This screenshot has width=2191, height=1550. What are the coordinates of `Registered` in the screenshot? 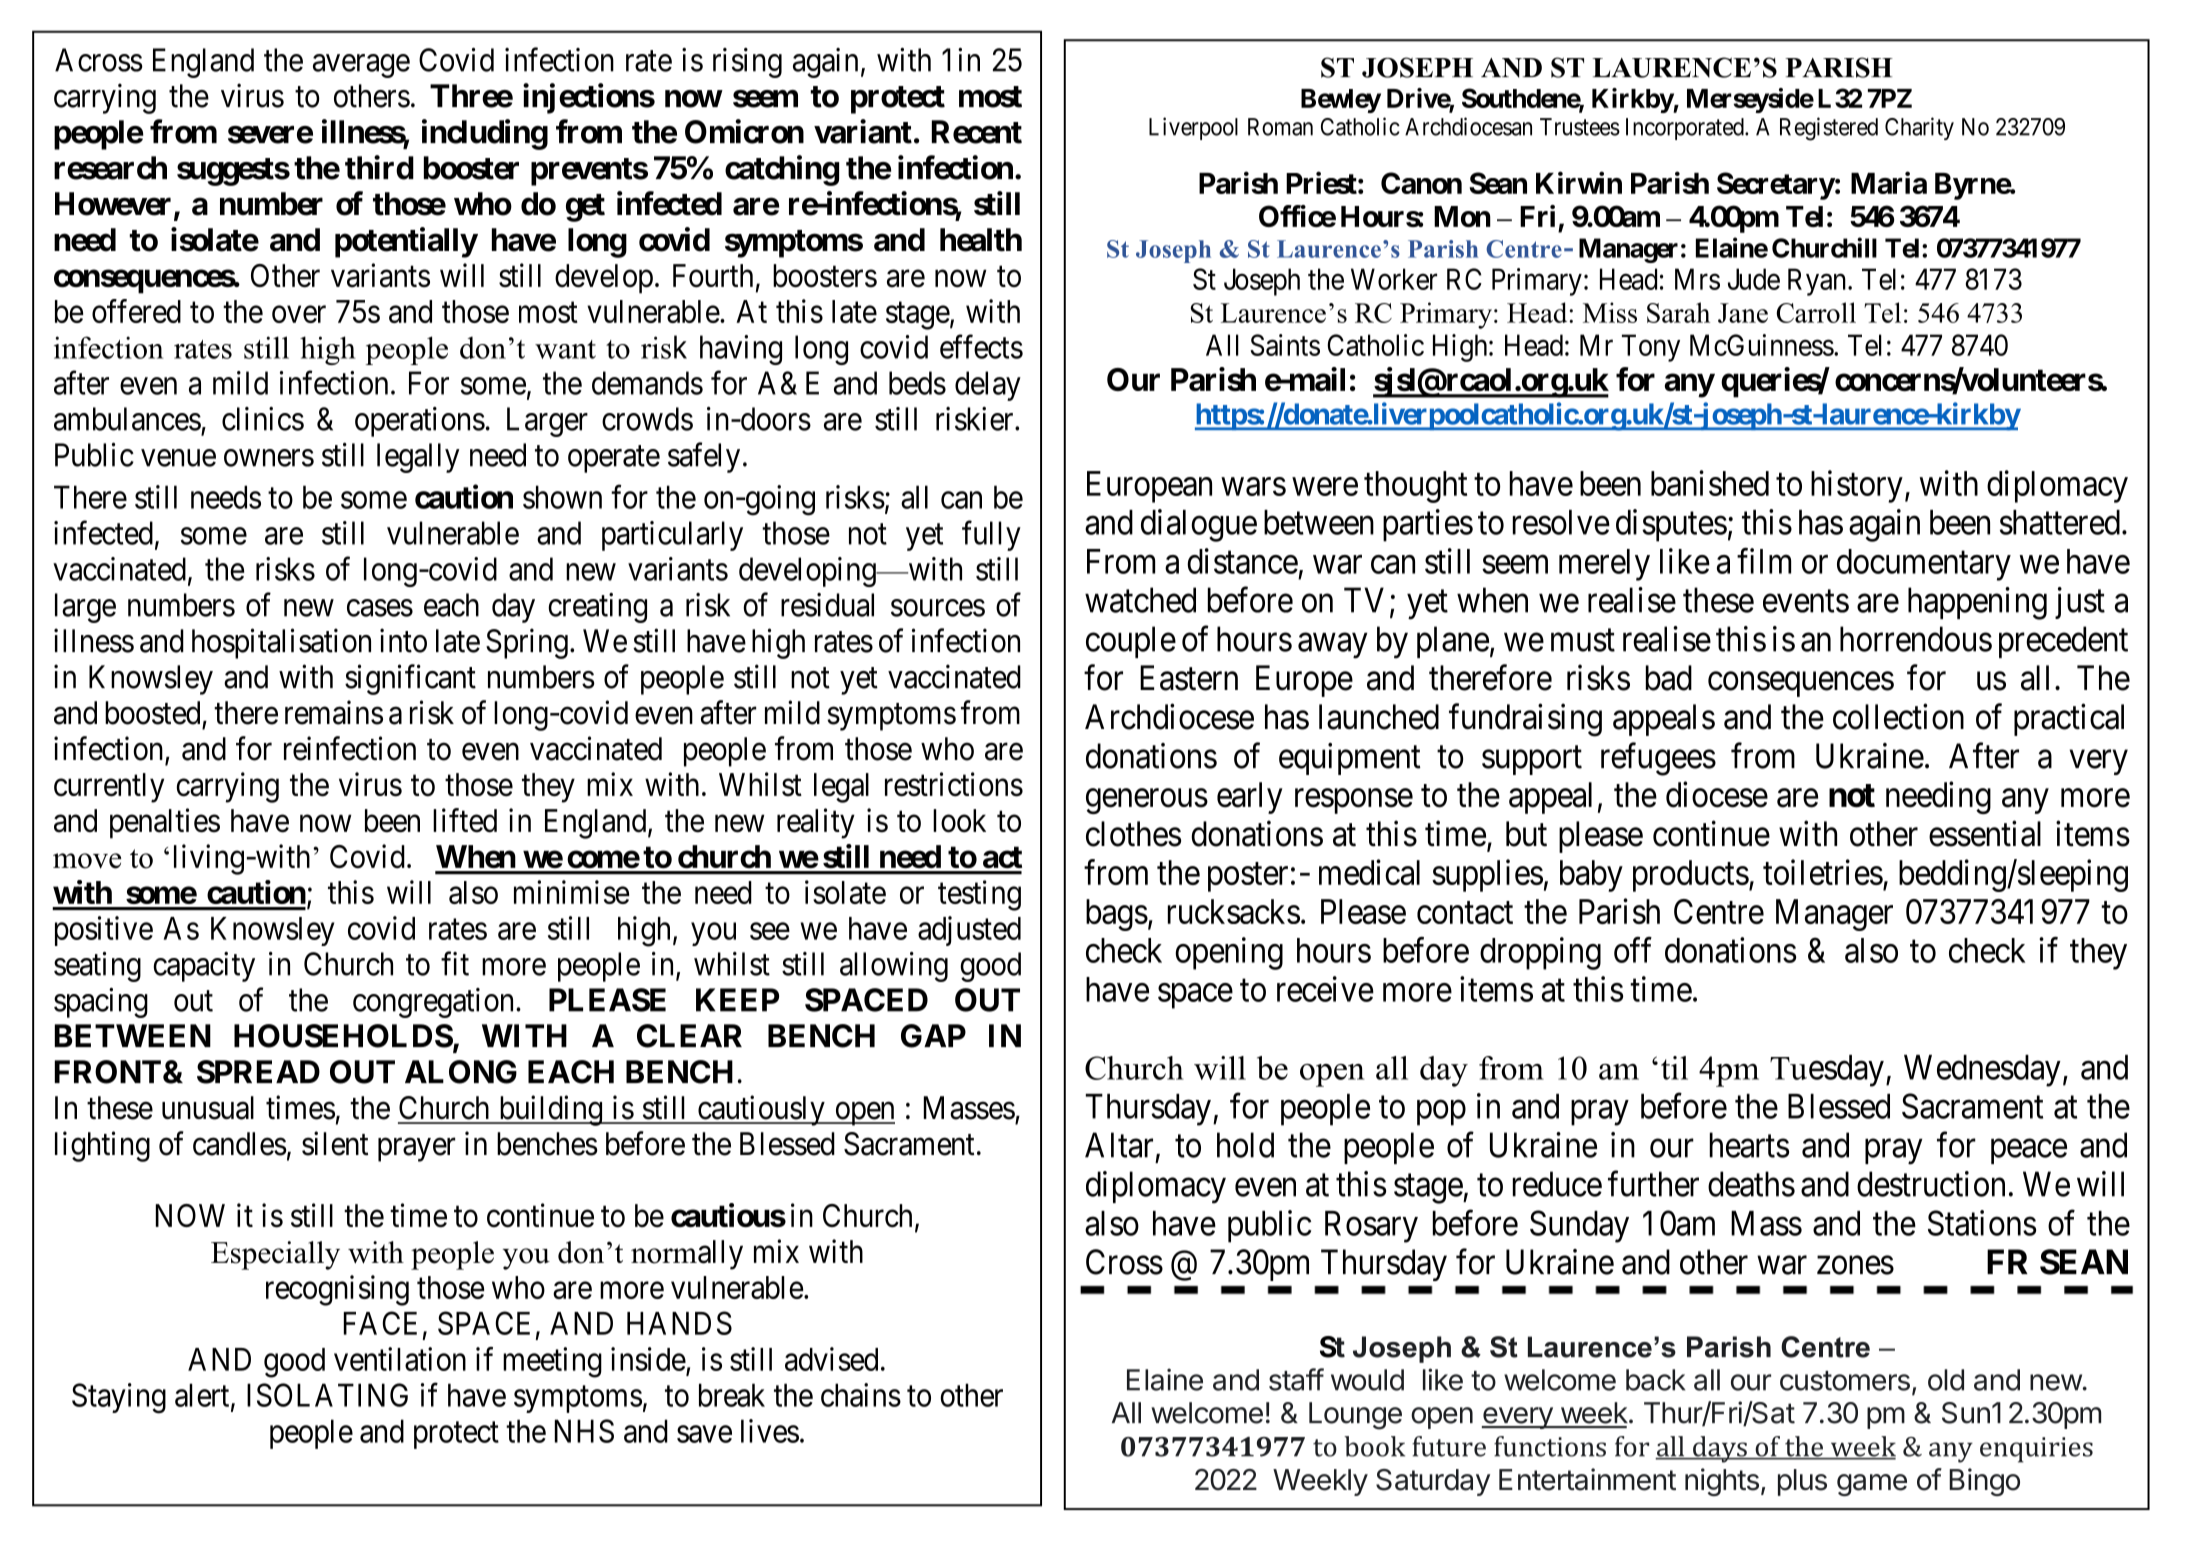 It's located at (1829, 129).
